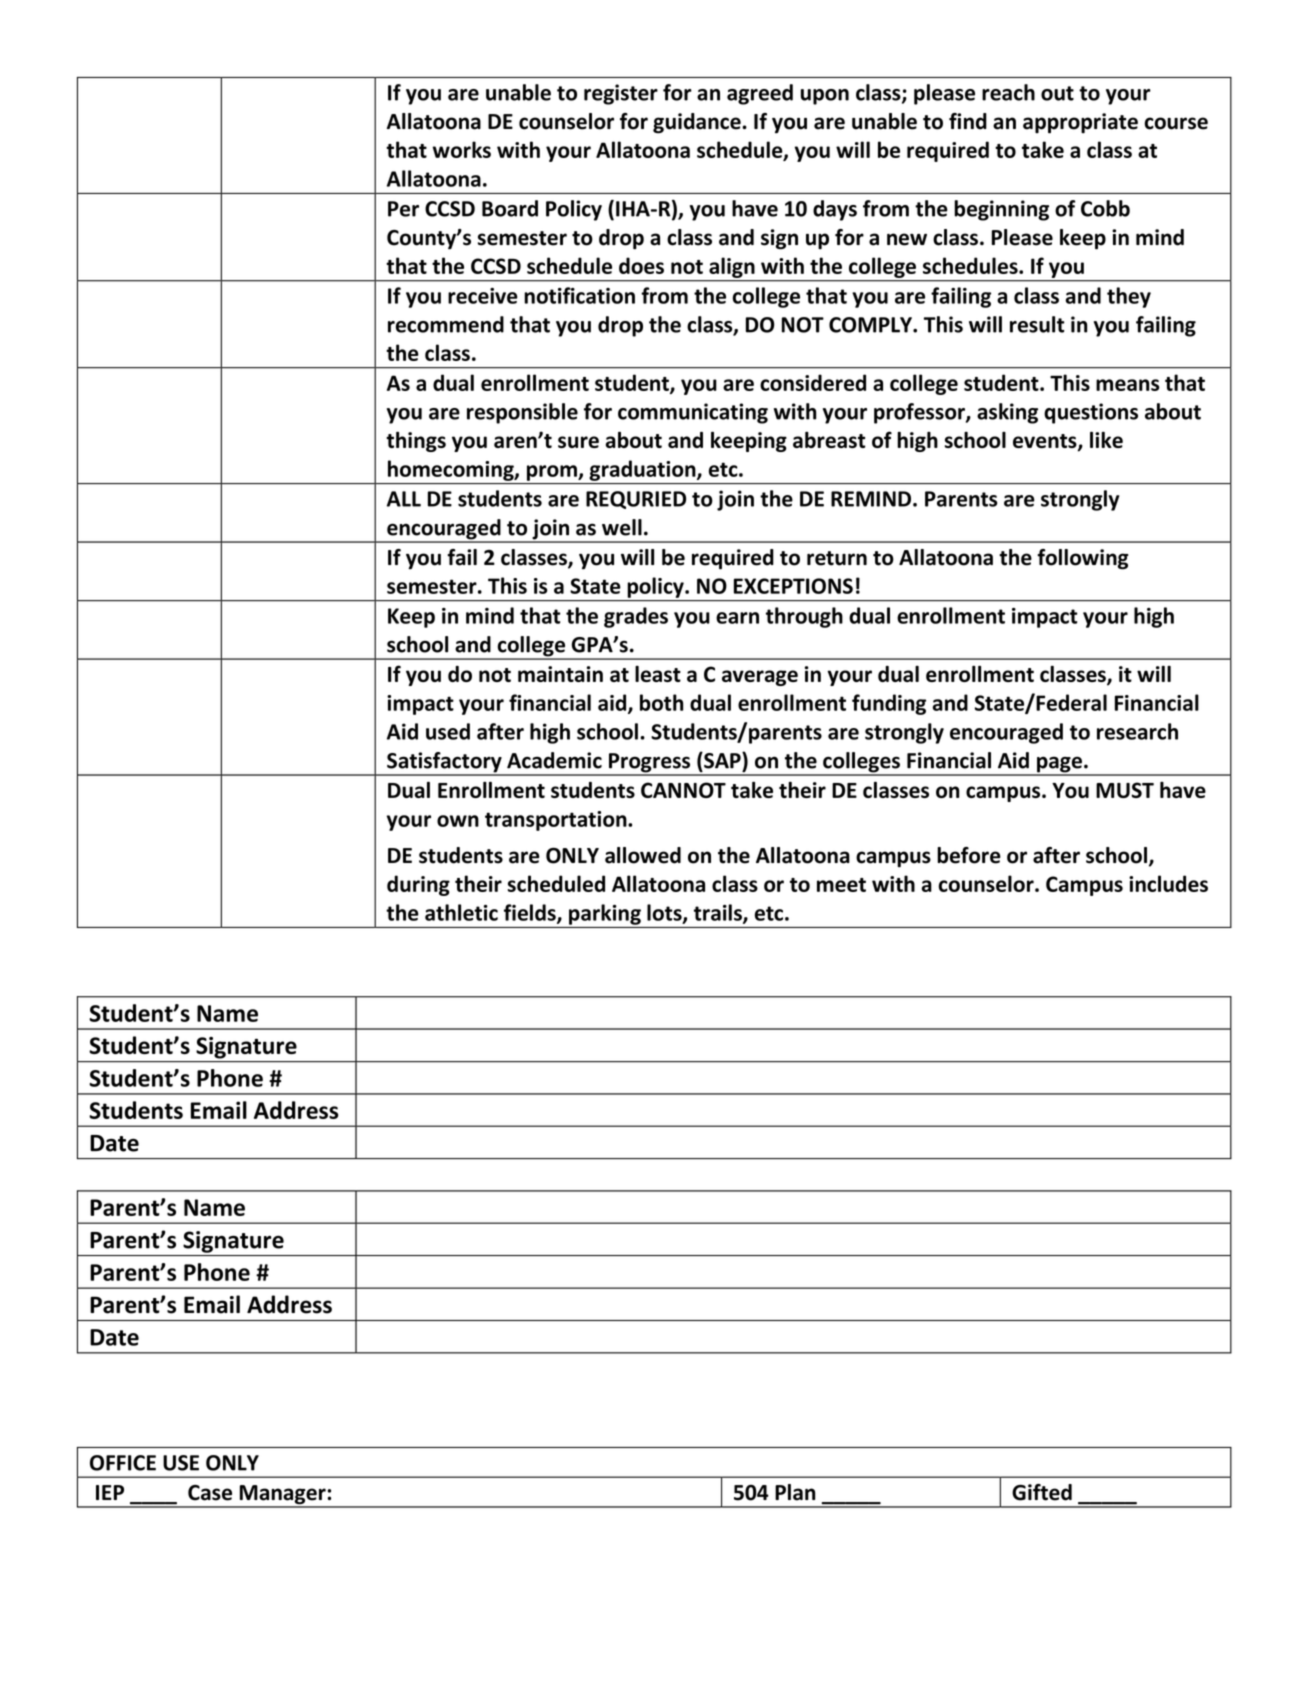 The height and width of the screenshot is (1693, 1308). What do you see at coordinates (1046, 442) in the screenshot?
I see `events` at bounding box center [1046, 442].
